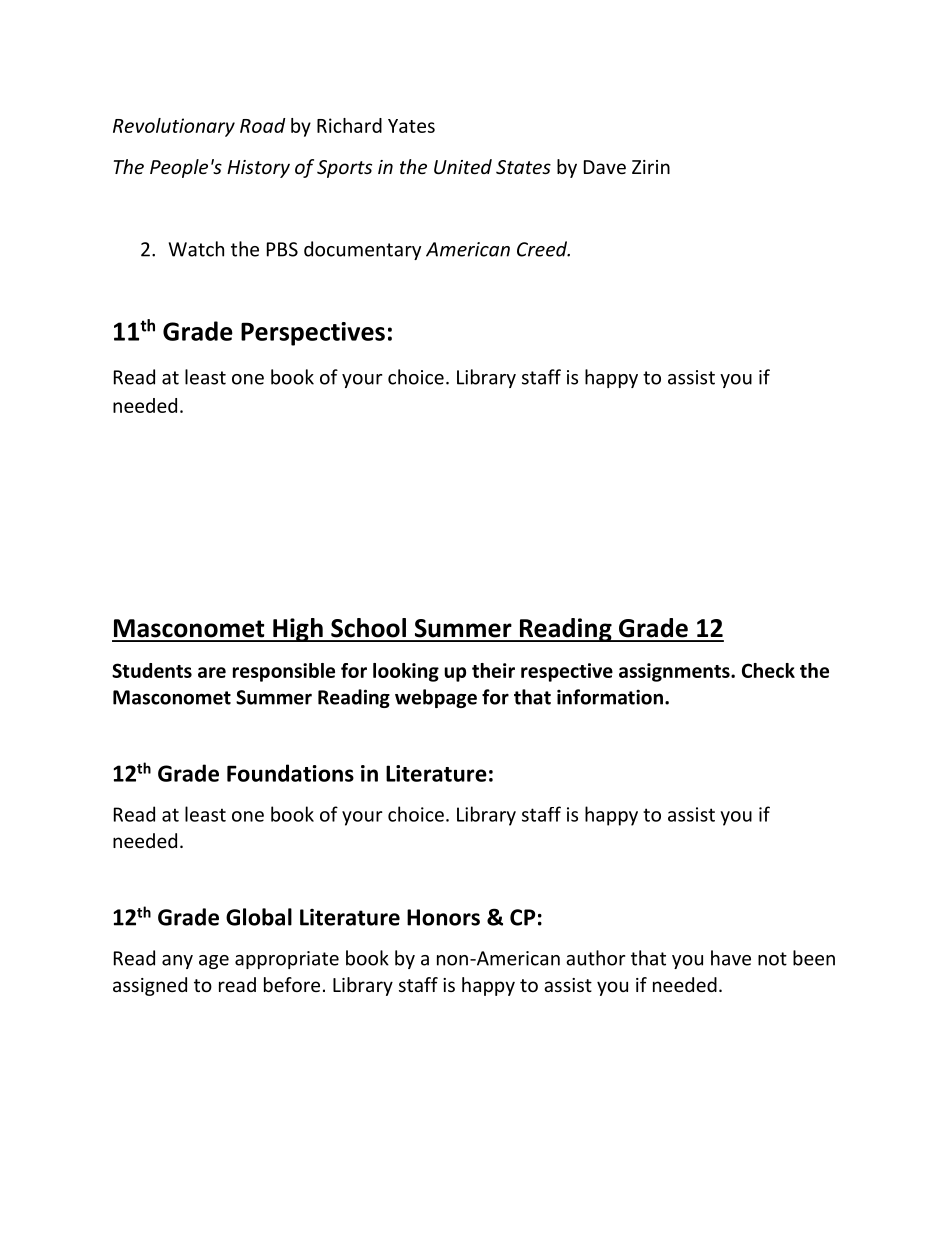 This image has height=1233, width=952. What do you see at coordinates (493, 670) in the image?
I see `their` at bounding box center [493, 670].
